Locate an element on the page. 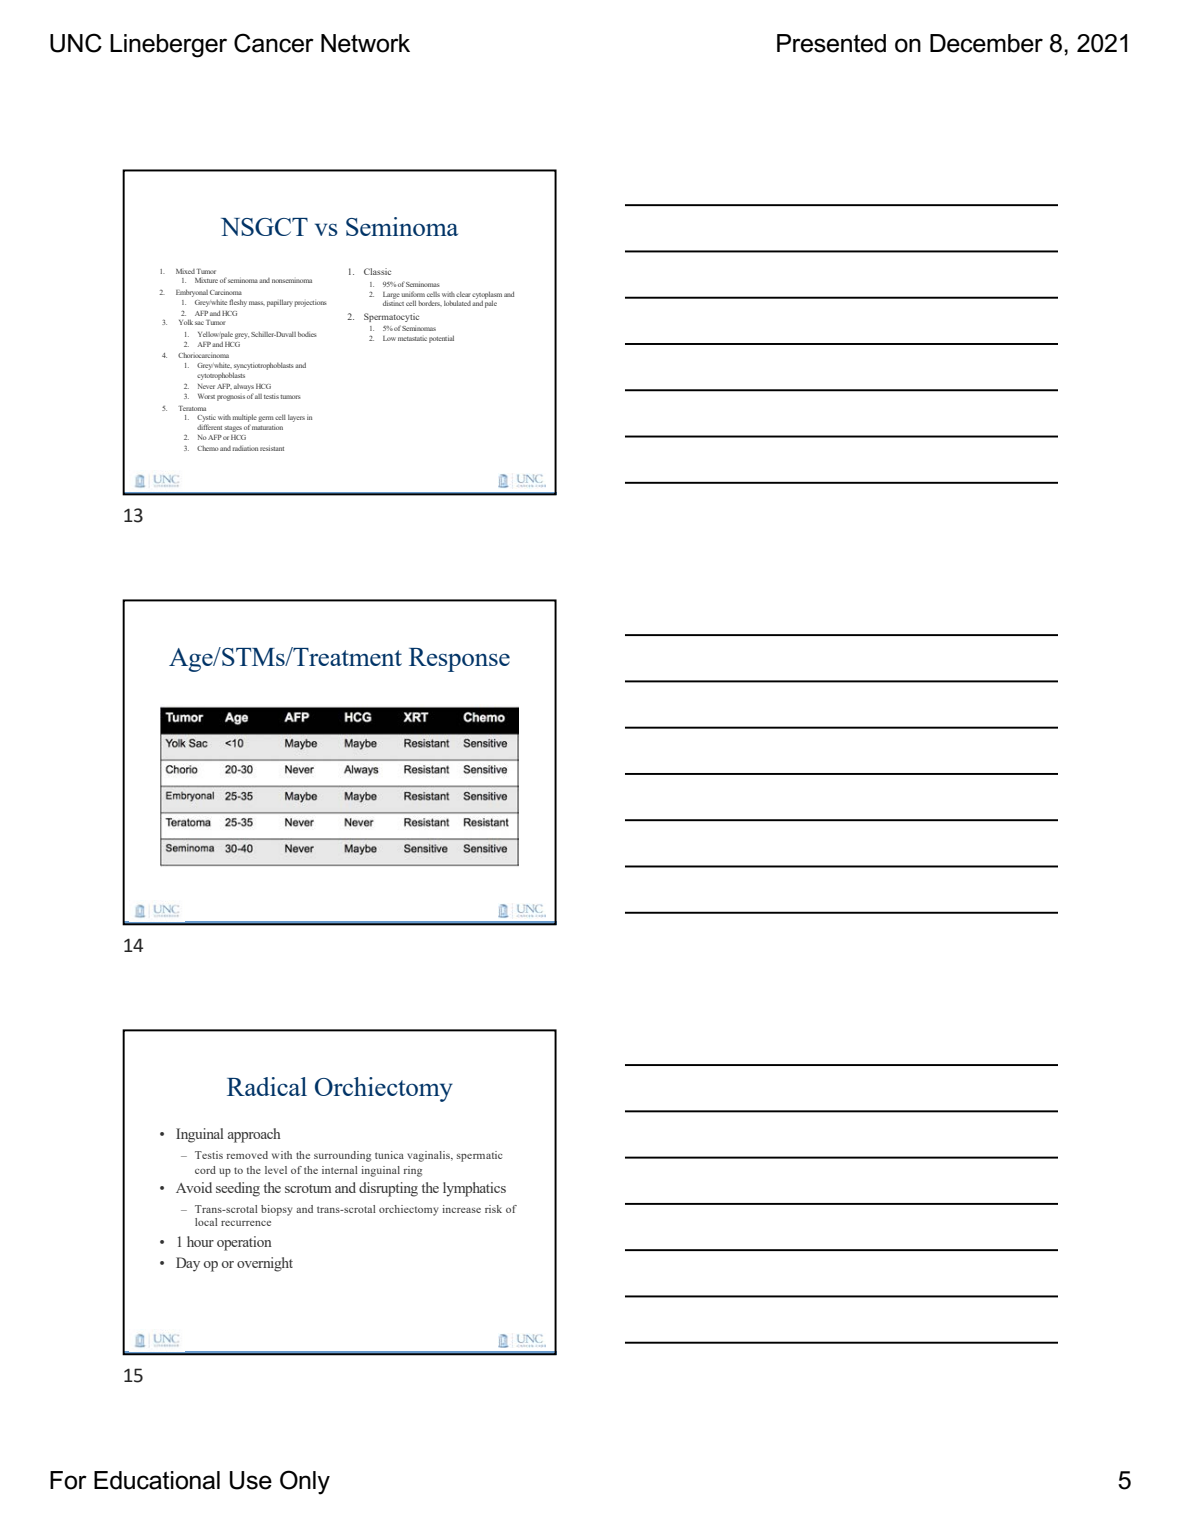 This image has height=1527, width=1180. Cancer is located at coordinates (274, 43).
